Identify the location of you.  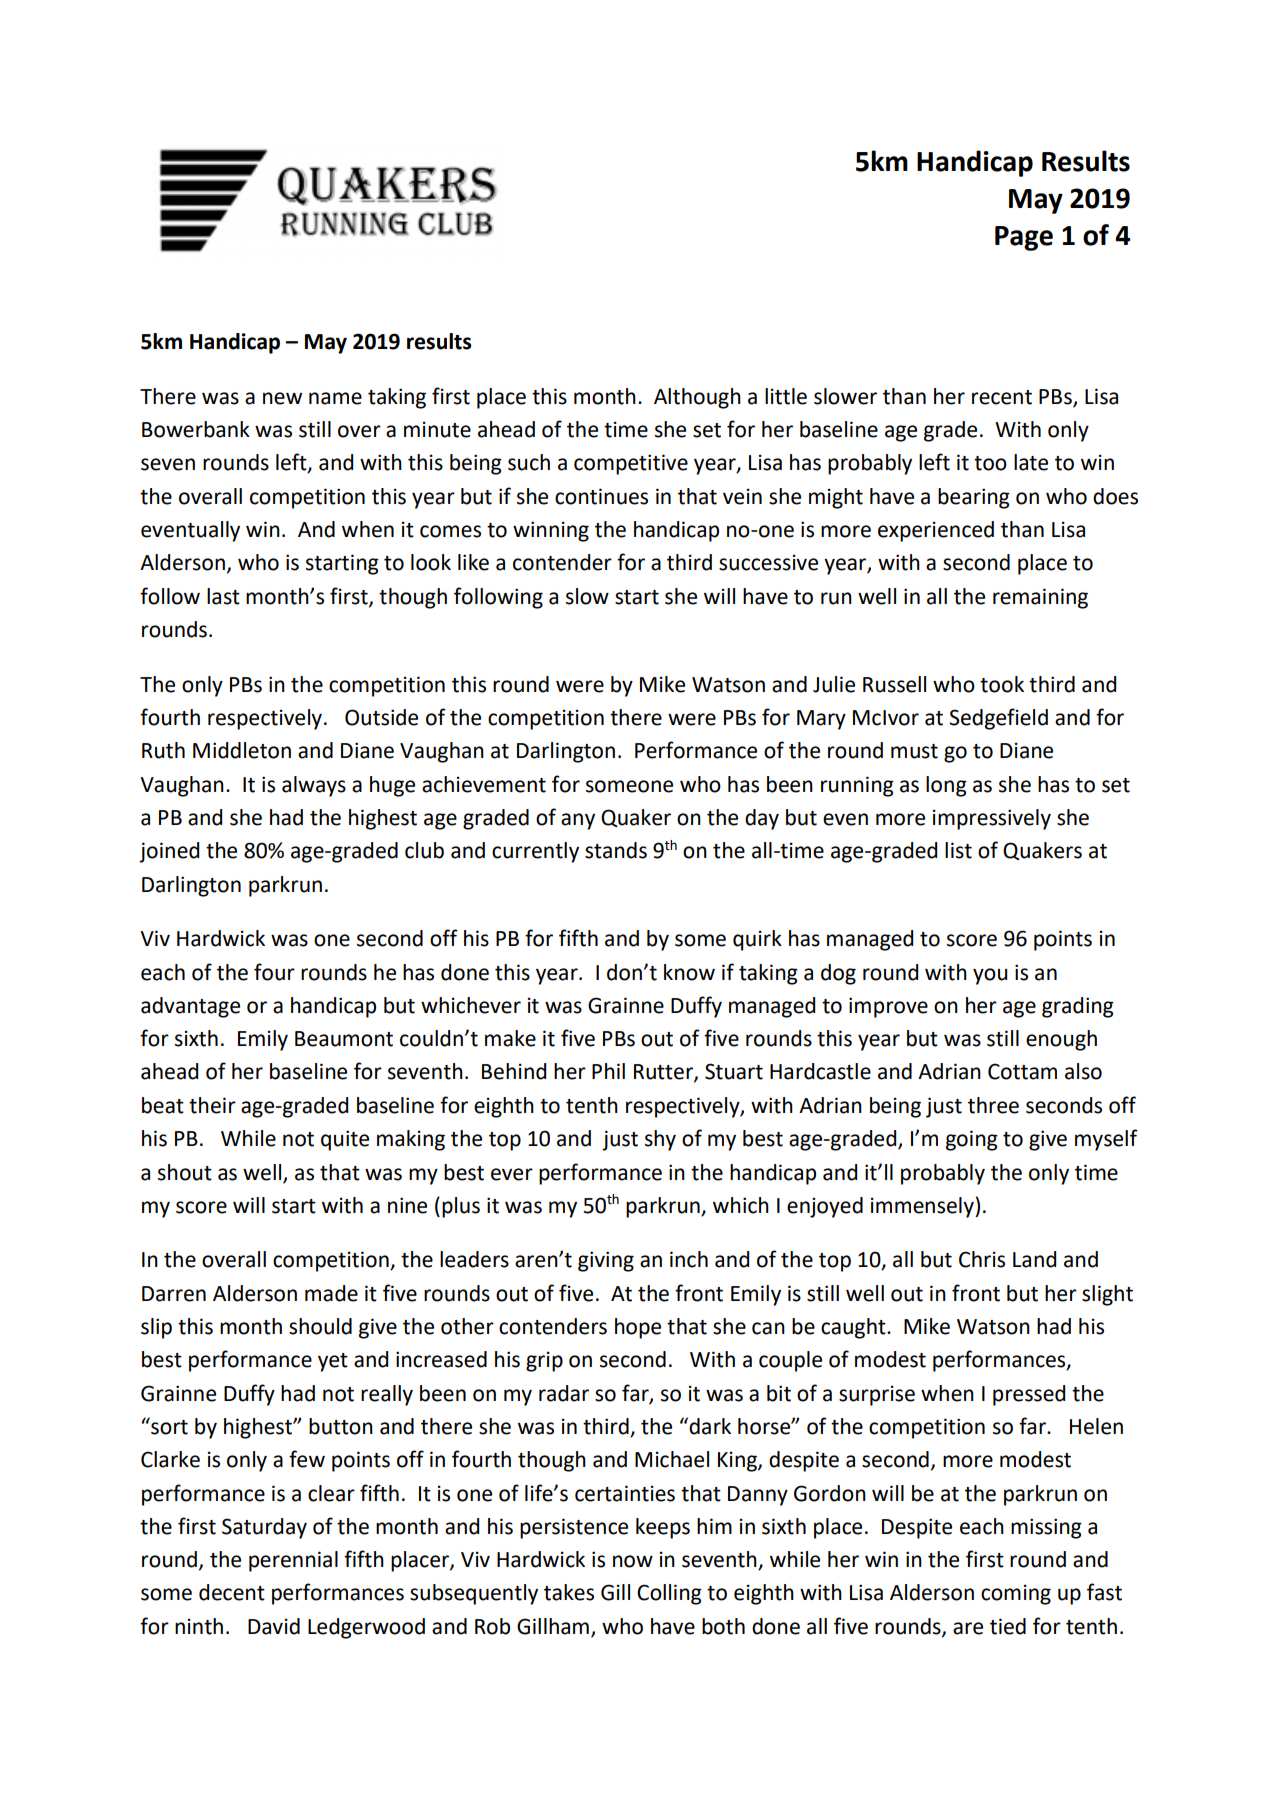
(990, 976).
